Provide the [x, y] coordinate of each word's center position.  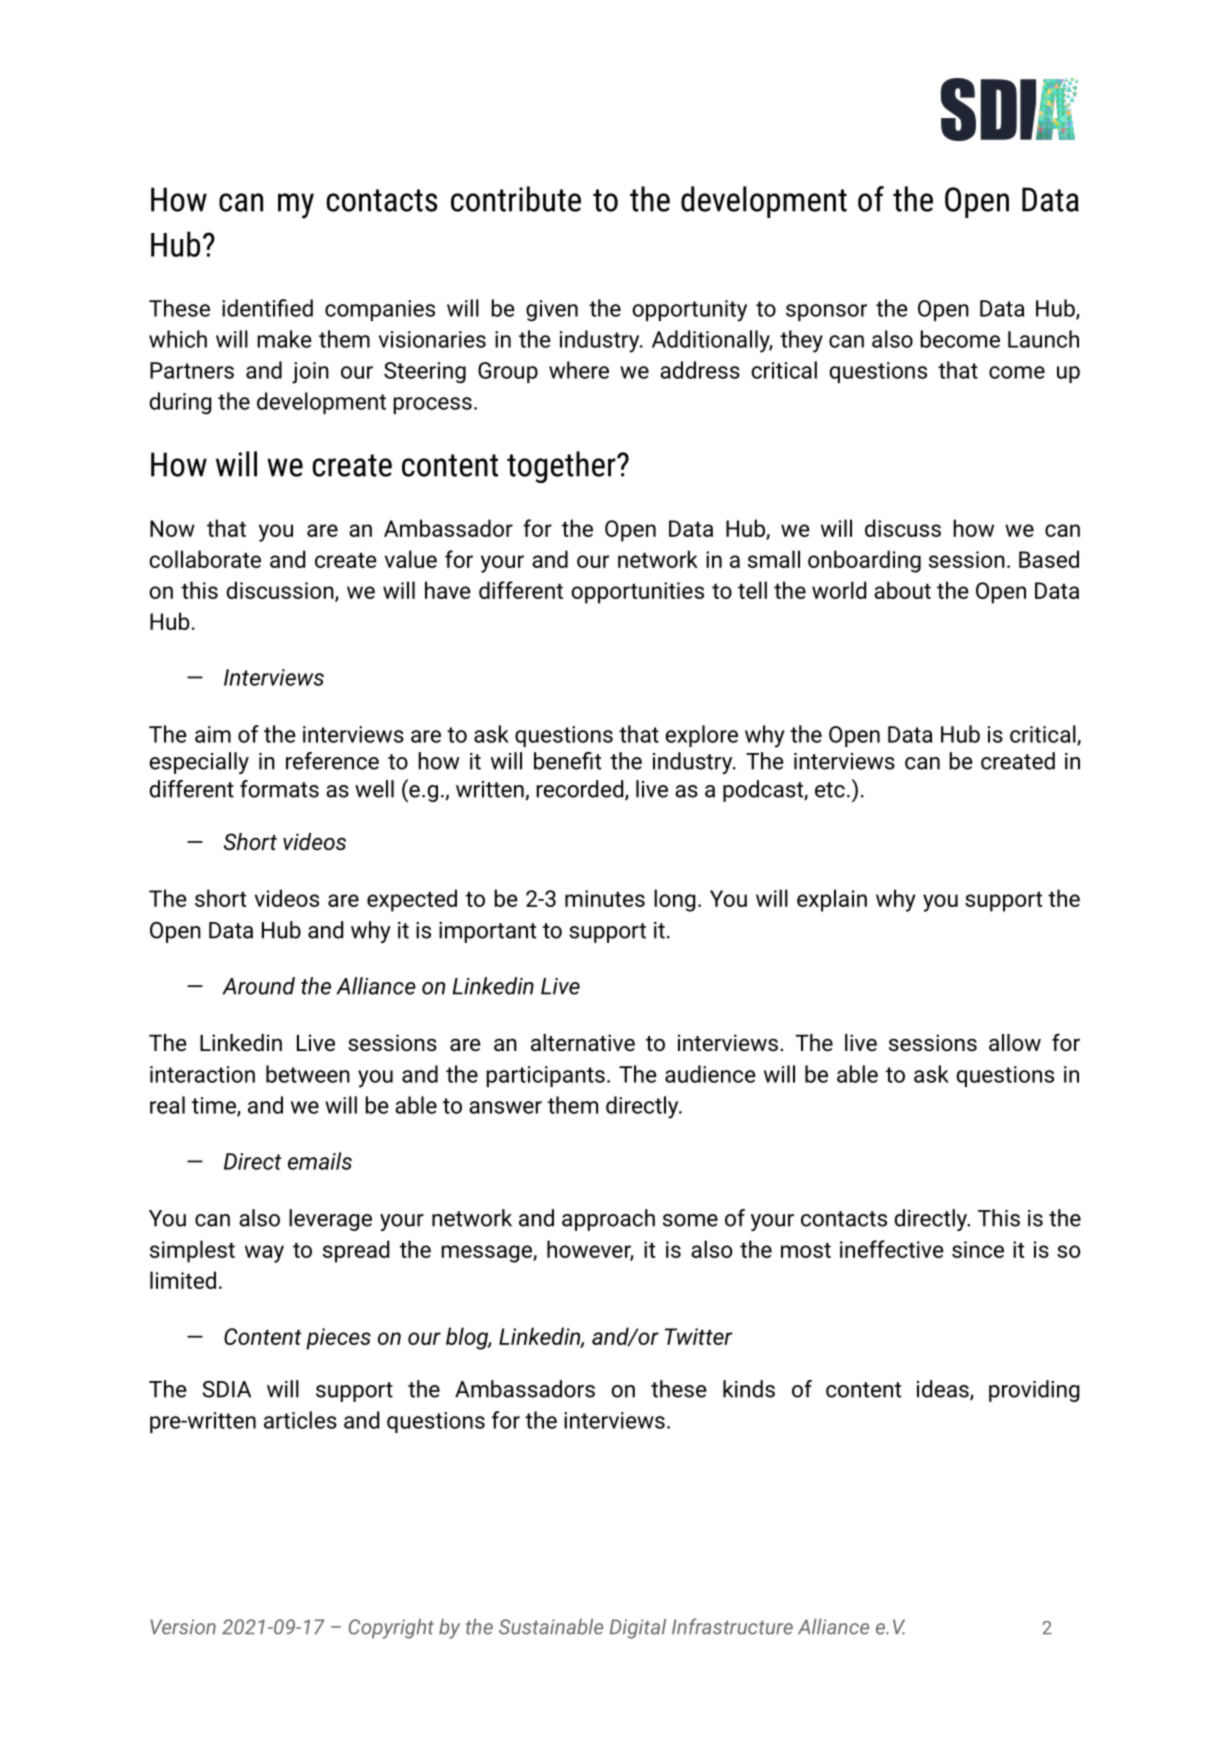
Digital [638, 1629]
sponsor [826, 312]
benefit [567, 761]
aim [213, 734]
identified [267, 308]
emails [320, 1161]
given [552, 311]
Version [183, 1627]
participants [545, 1076]
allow [1015, 1042]
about [902, 590]
